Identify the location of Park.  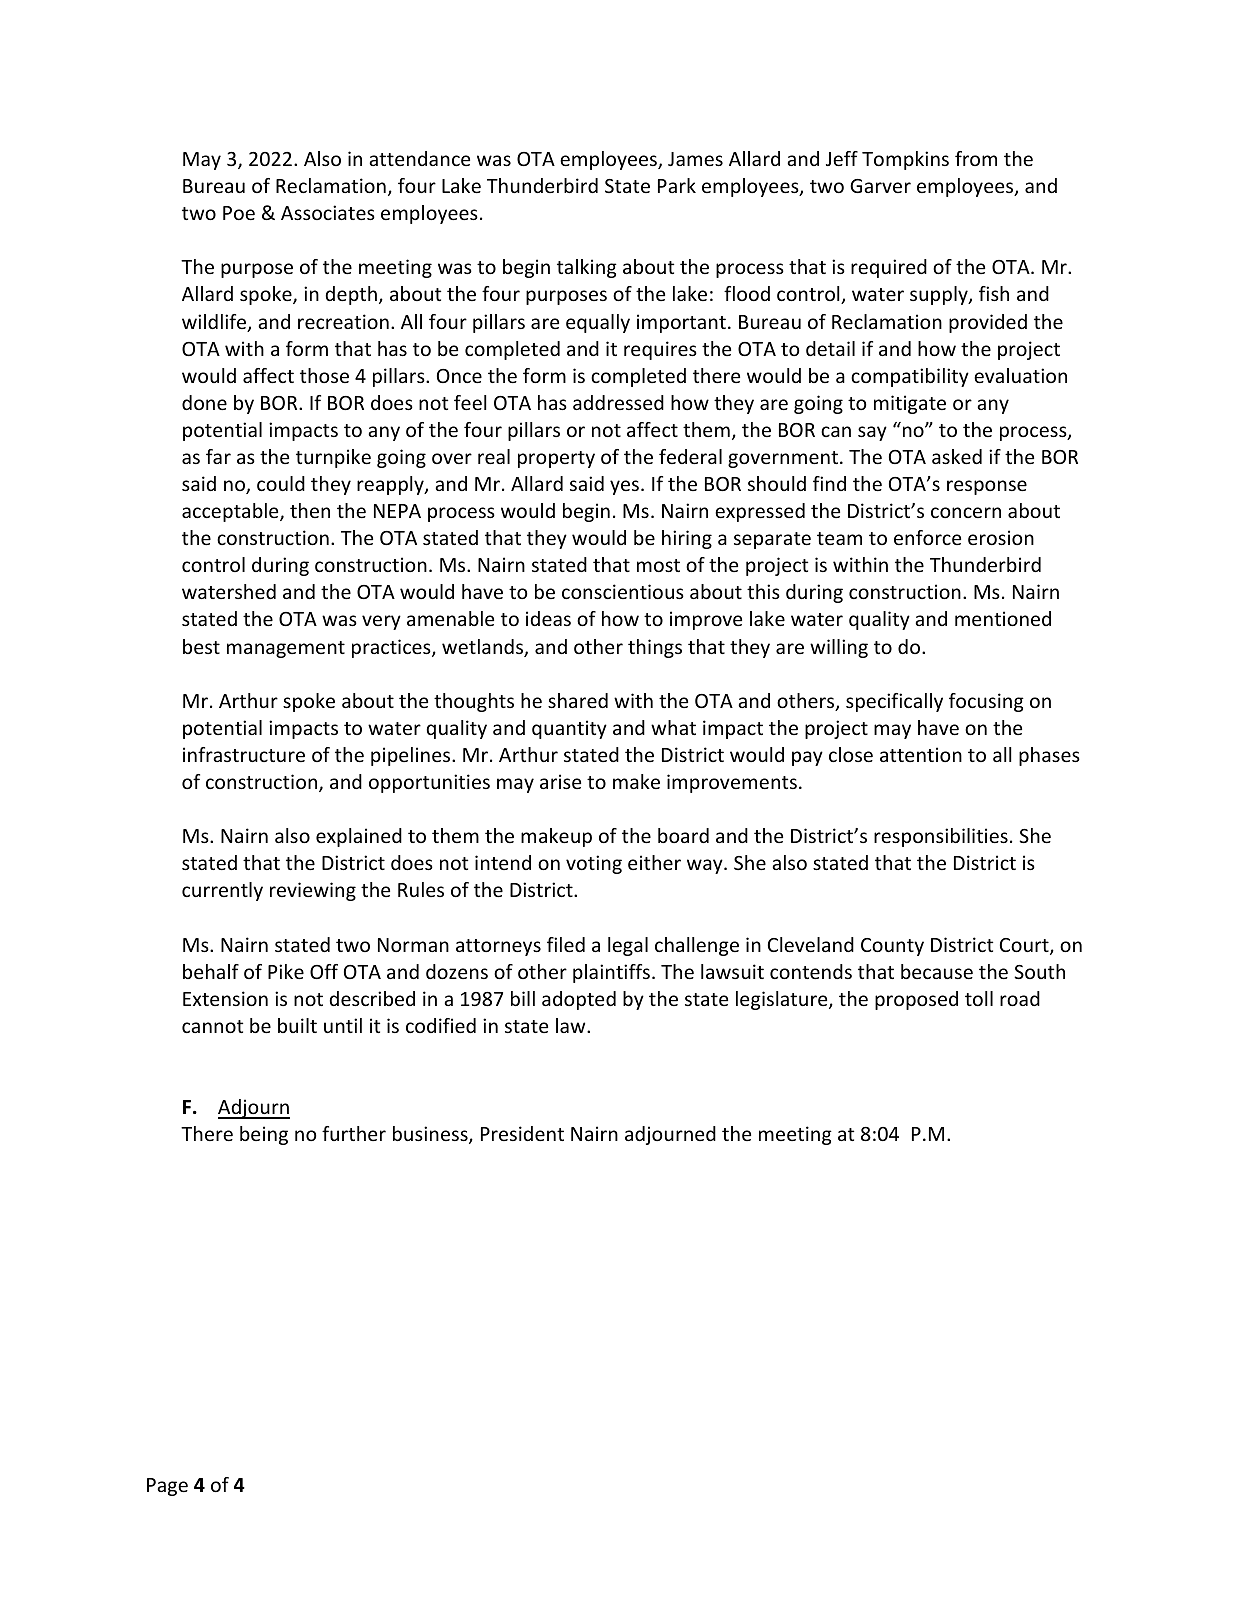
(677, 185).
